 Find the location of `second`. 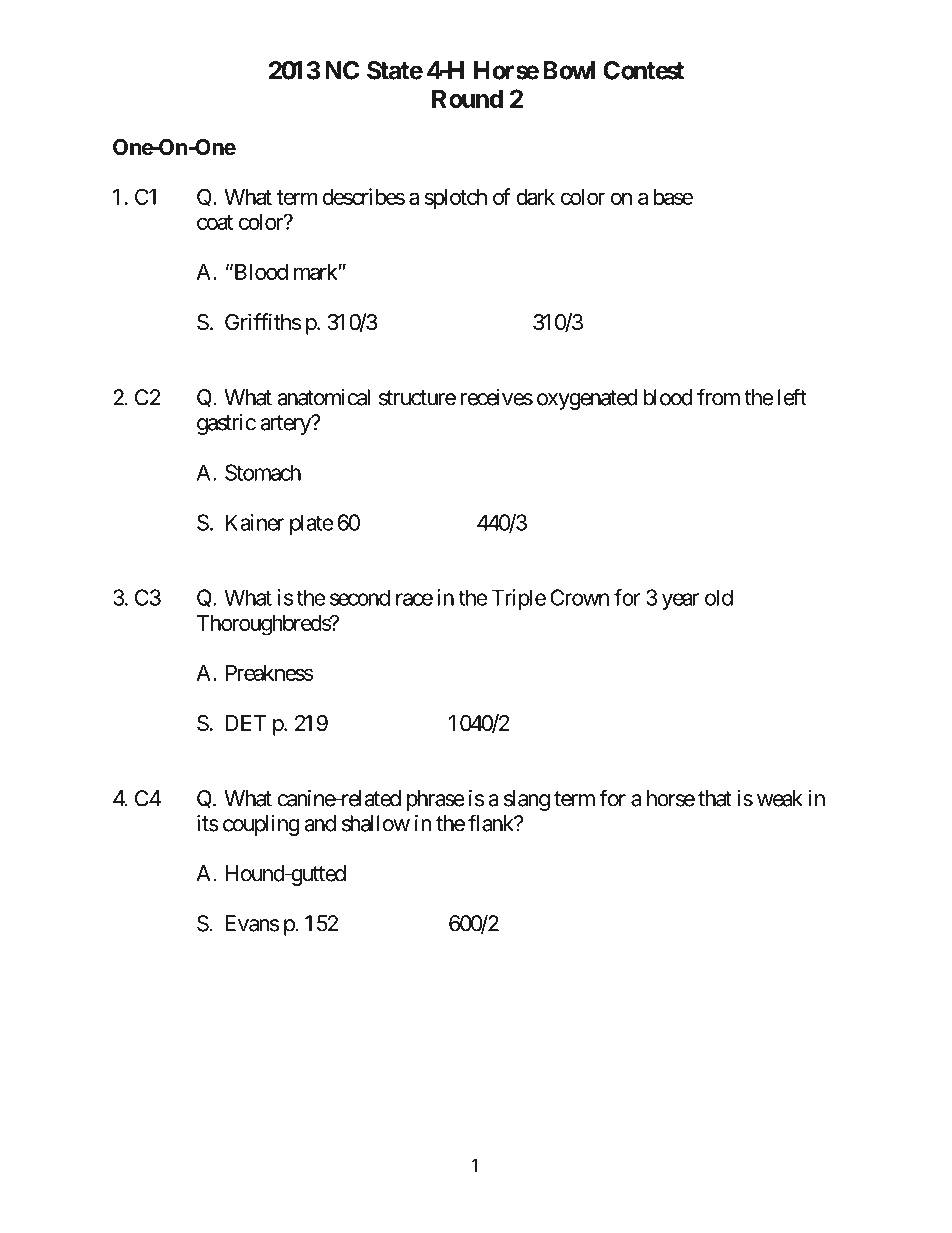

second is located at coordinates (360, 597).
